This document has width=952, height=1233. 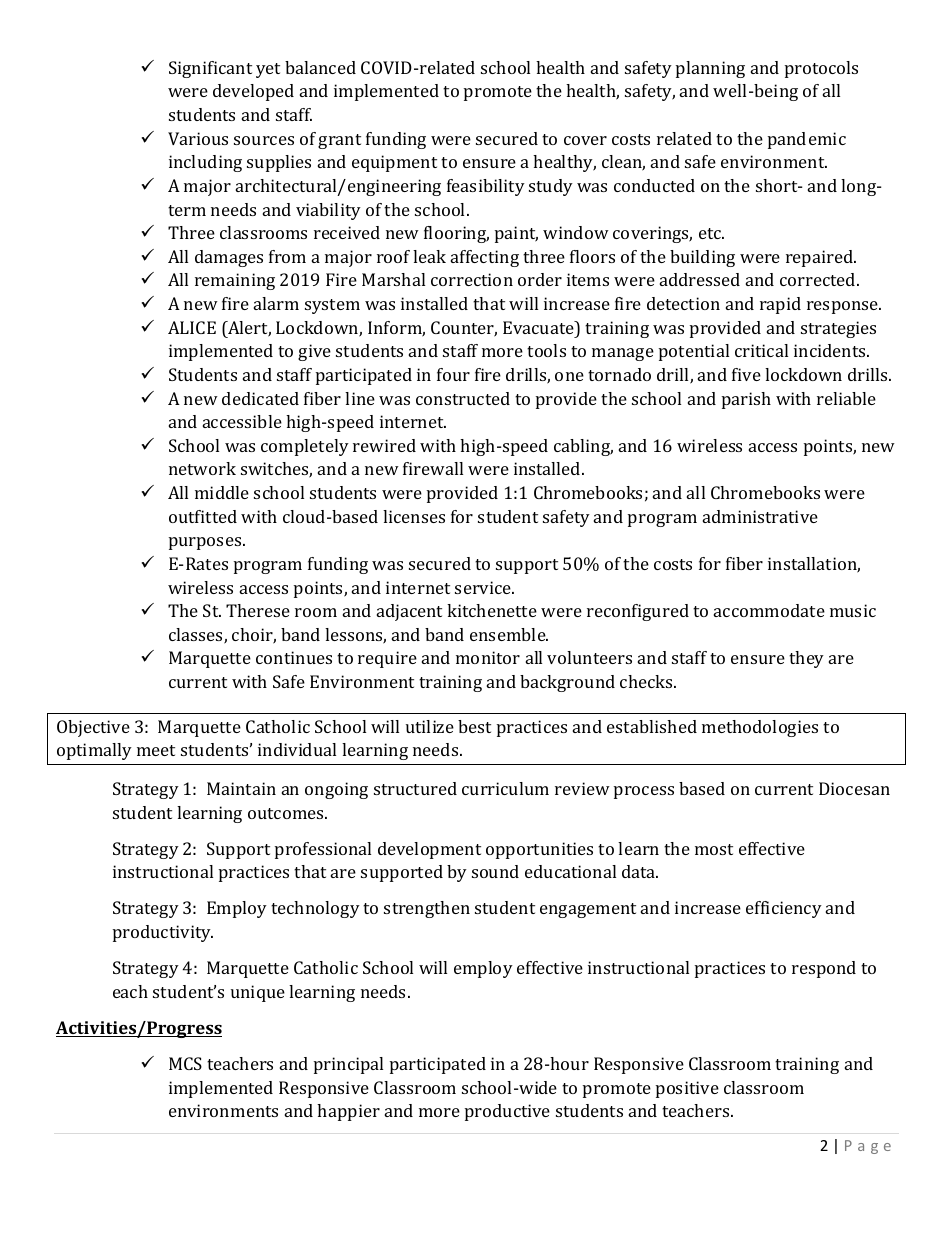 I want to click on productive, so click(x=507, y=1112).
